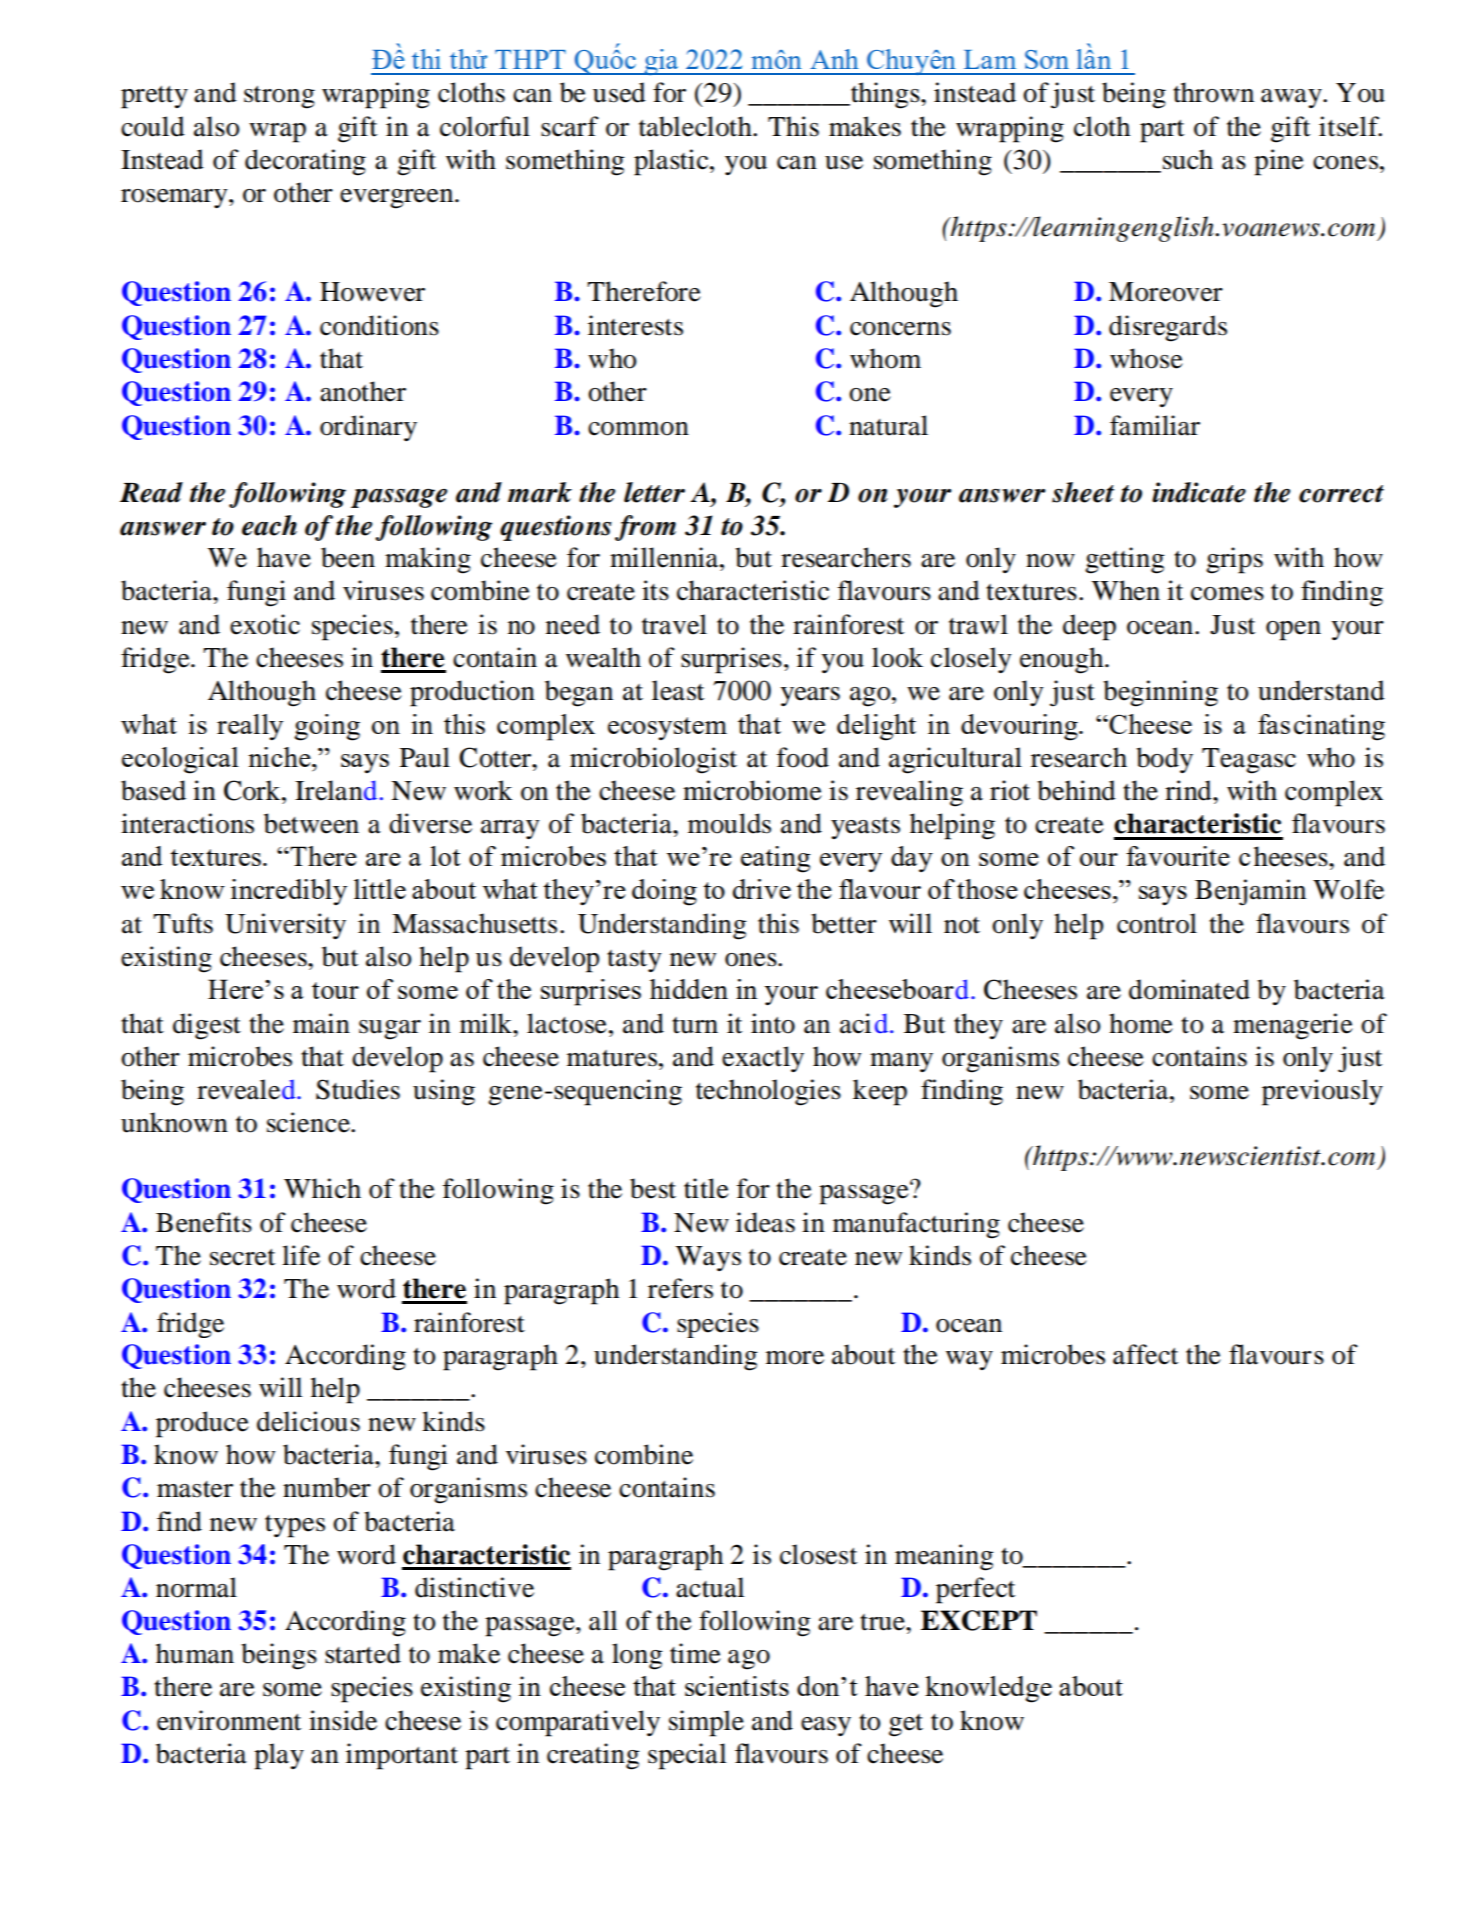 Image resolution: width=1472 pixels, height=1905 pixels. Describe the element at coordinates (289, 892) in the document. I see `incredibly` at that location.
